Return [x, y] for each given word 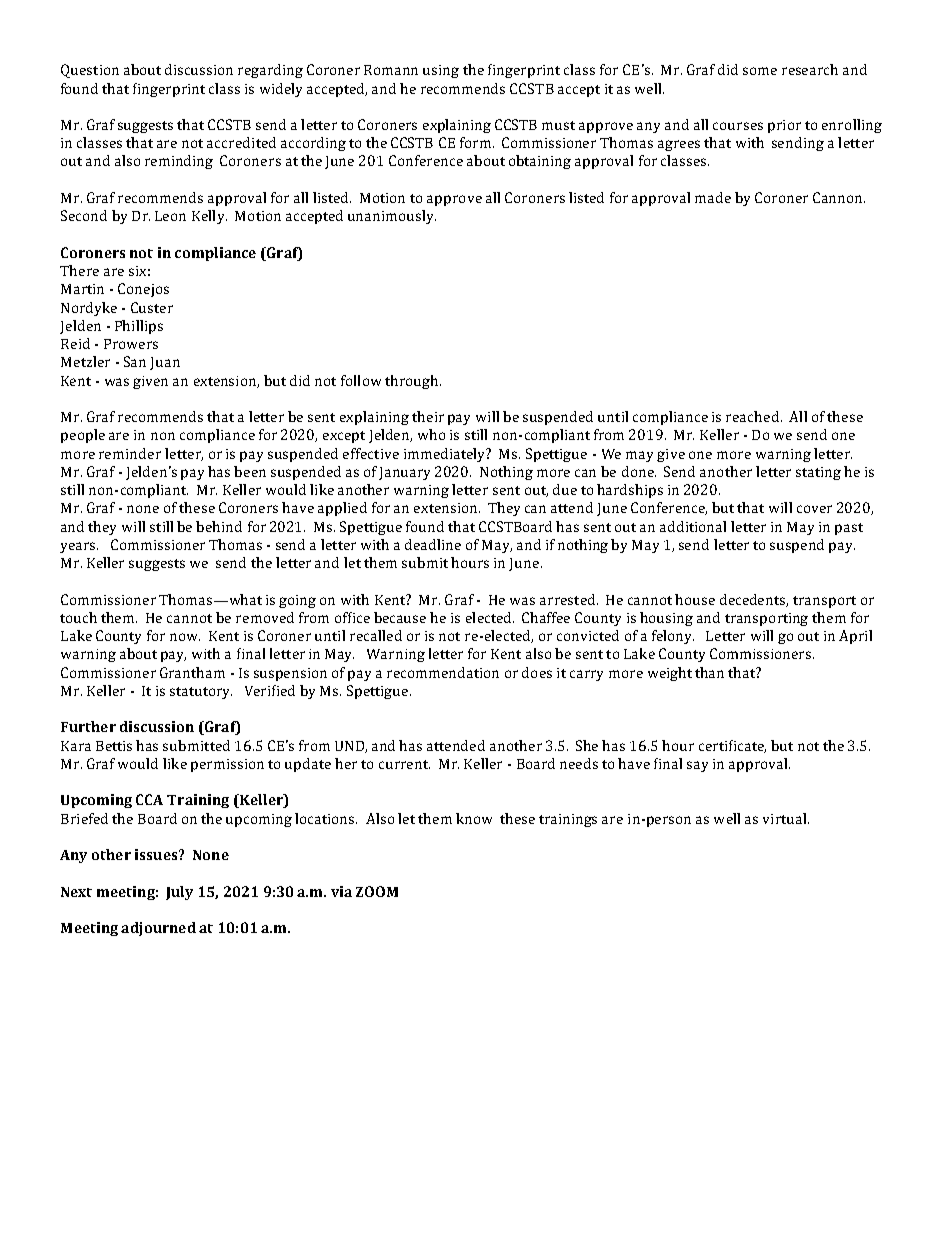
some [760, 71]
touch [78, 617]
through [413, 382]
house [695, 599]
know [474, 818]
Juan [165, 363]
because [400, 617]
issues [157, 854]
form [475, 142]
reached [754, 416]
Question [90, 71]
